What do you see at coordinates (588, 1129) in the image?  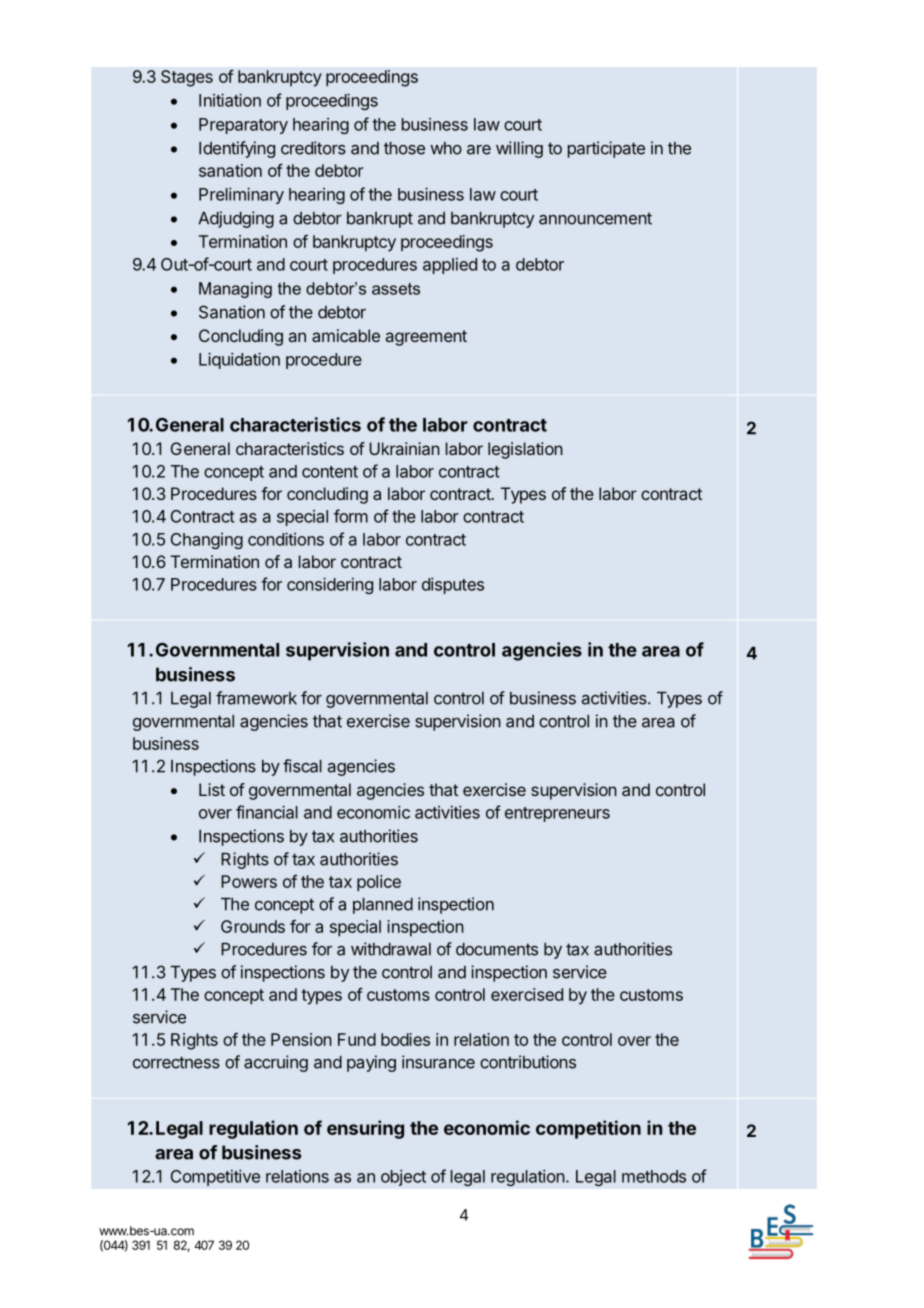 I see `competition` at bounding box center [588, 1129].
